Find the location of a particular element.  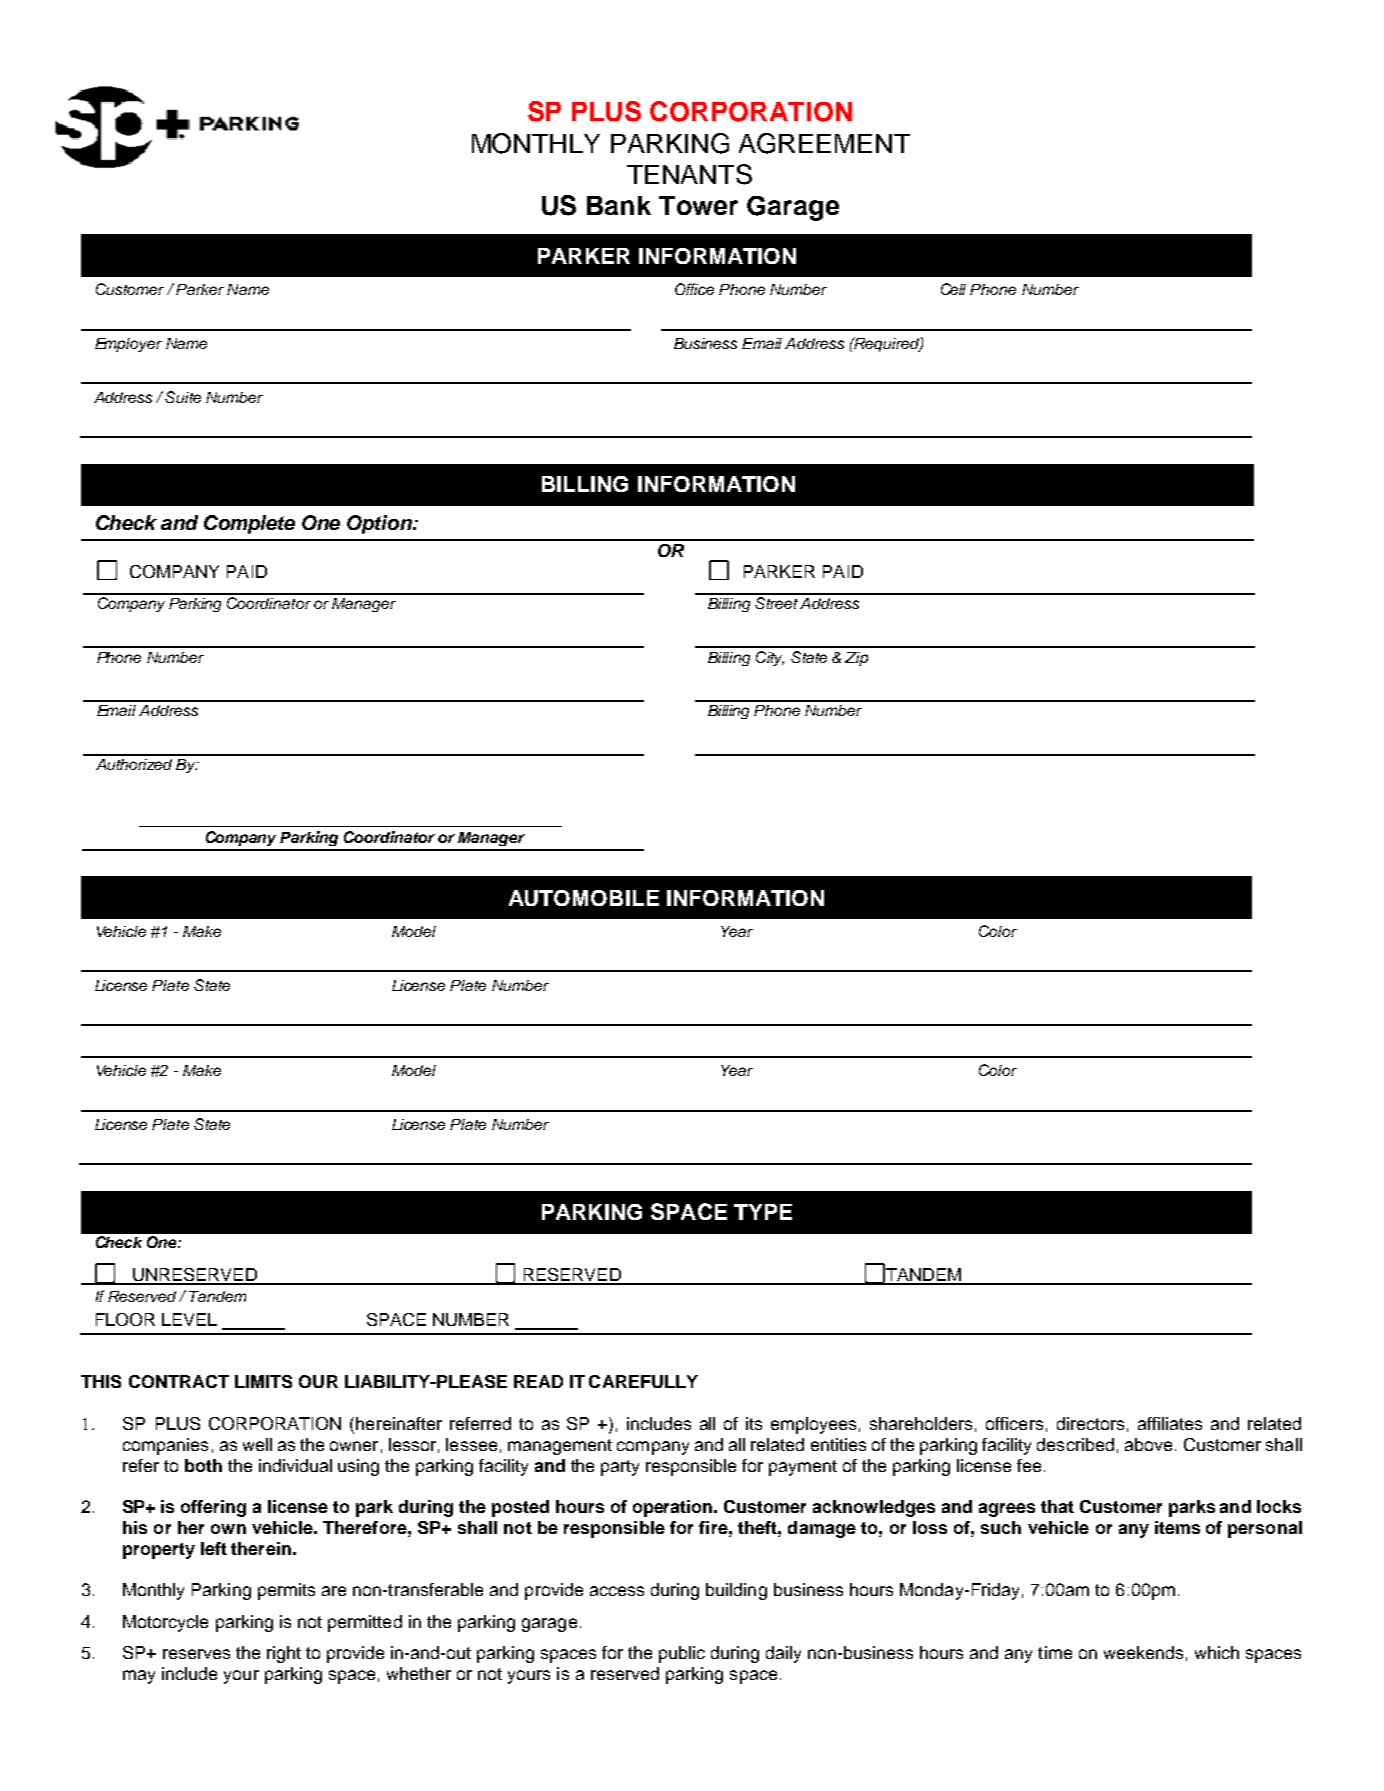

public is located at coordinates (682, 1654).
